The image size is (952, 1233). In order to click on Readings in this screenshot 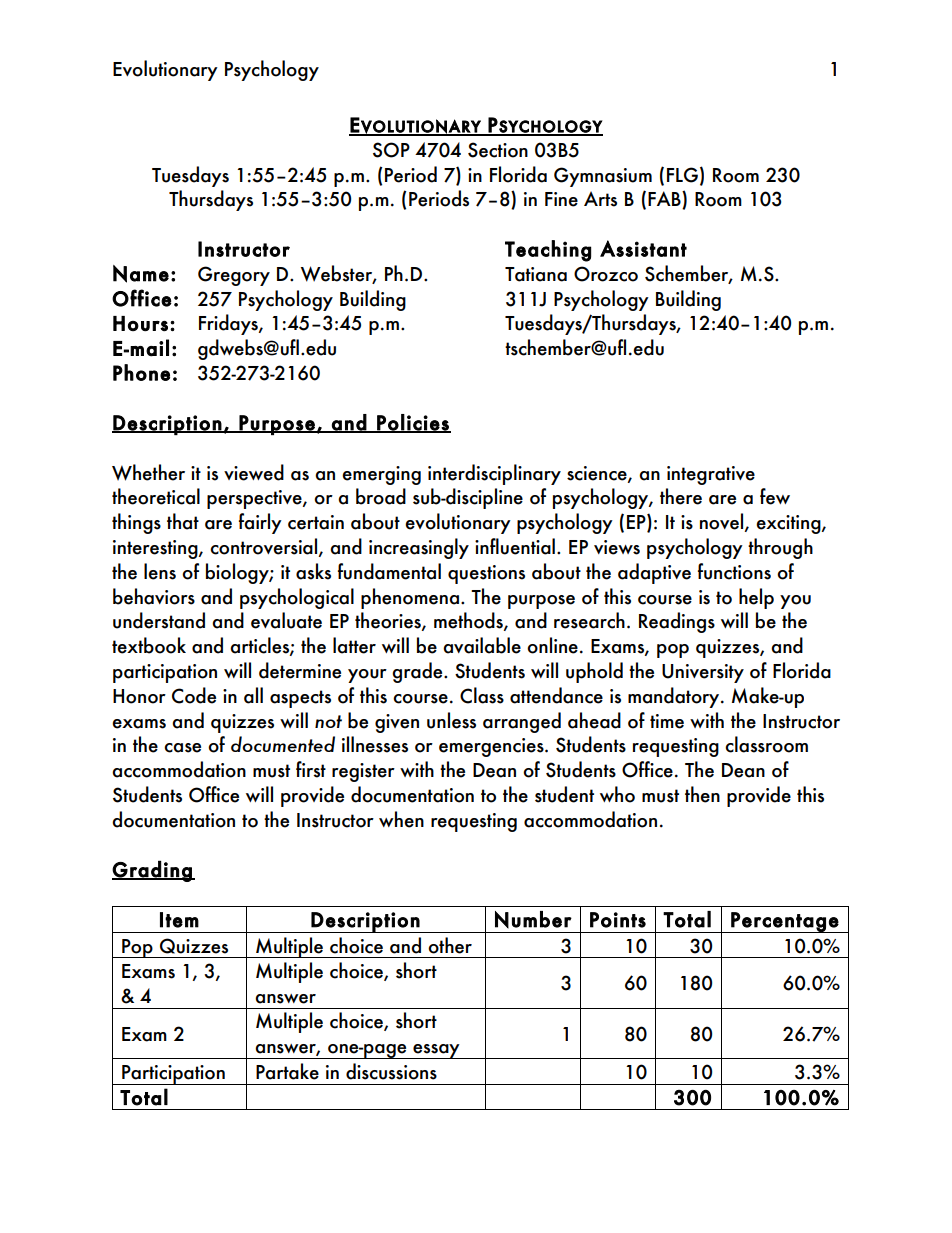, I will do `click(677, 622)`.
